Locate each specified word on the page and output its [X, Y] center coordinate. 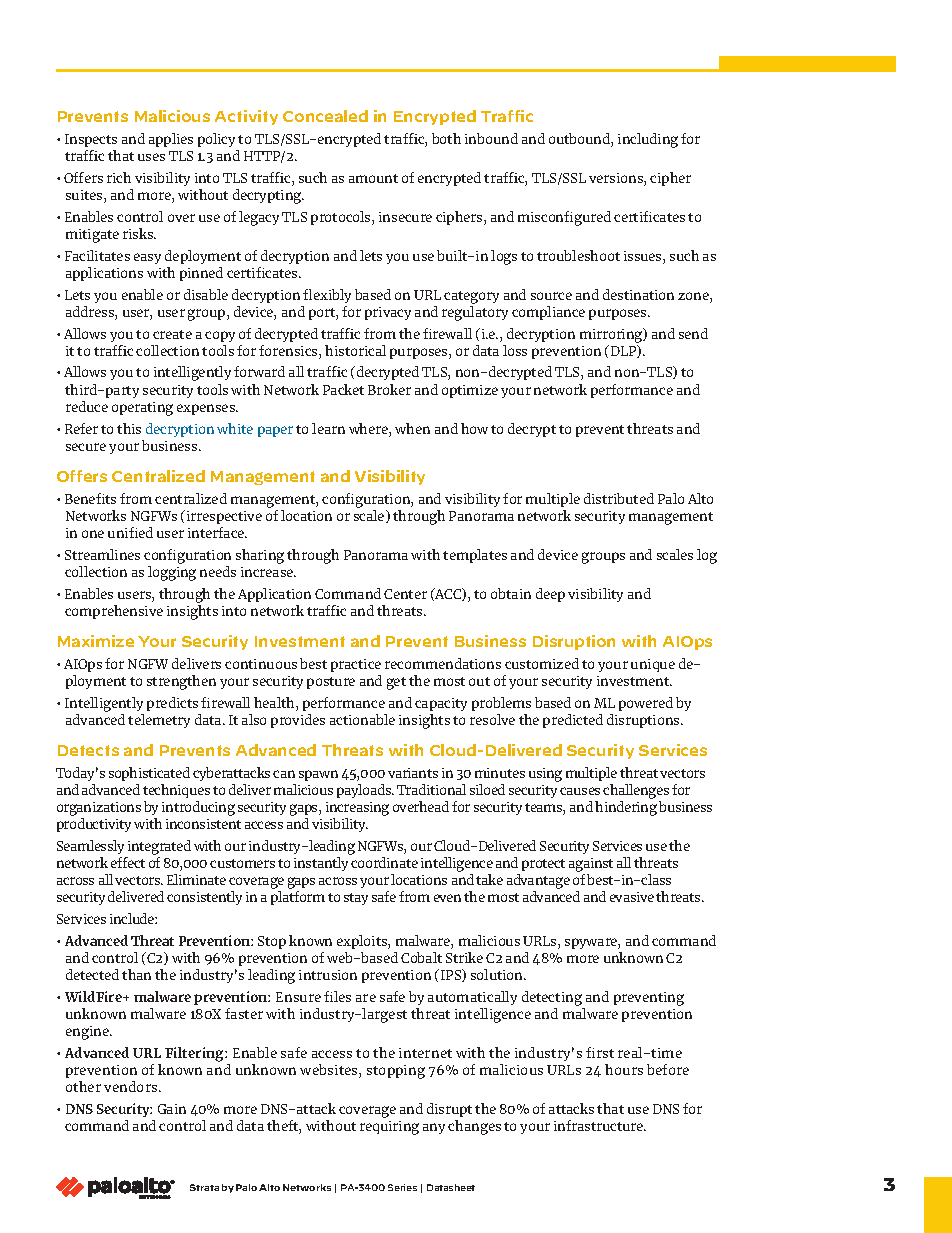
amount [373, 178]
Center [405, 594]
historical [355, 350]
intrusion [328, 975]
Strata [204, 1187]
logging [172, 573]
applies [171, 140]
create [172, 334]
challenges [636, 791]
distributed [619, 498]
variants [413, 773]
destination [638, 294]
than [136, 974]
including [648, 140]
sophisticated [149, 774]
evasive [632, 897]
